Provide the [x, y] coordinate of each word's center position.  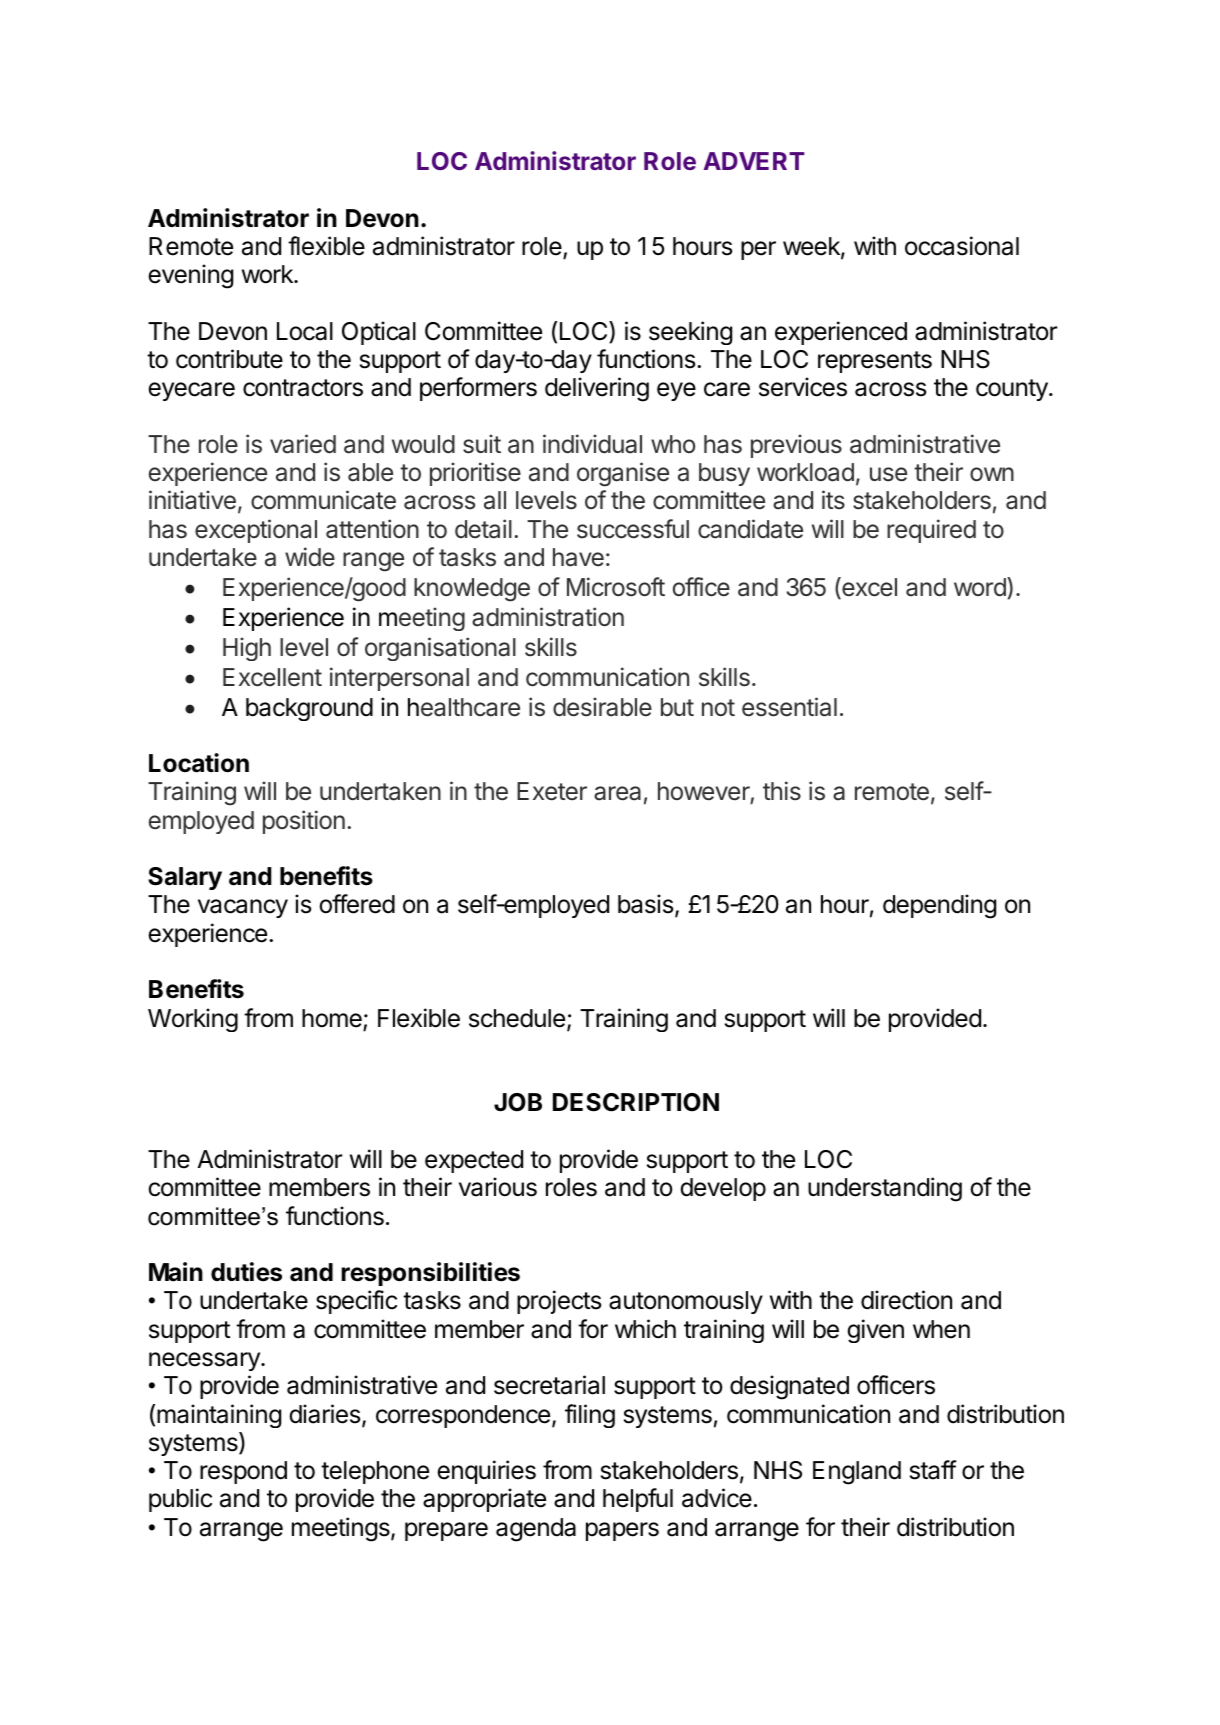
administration [548, 617]
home [332, 1018]
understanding [885, 1189]
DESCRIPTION [636, 1102]
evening [190, 276]
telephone [375, 1472]
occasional [962, 246]
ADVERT [754, 161]
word [980, 587]
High [247, 649]
